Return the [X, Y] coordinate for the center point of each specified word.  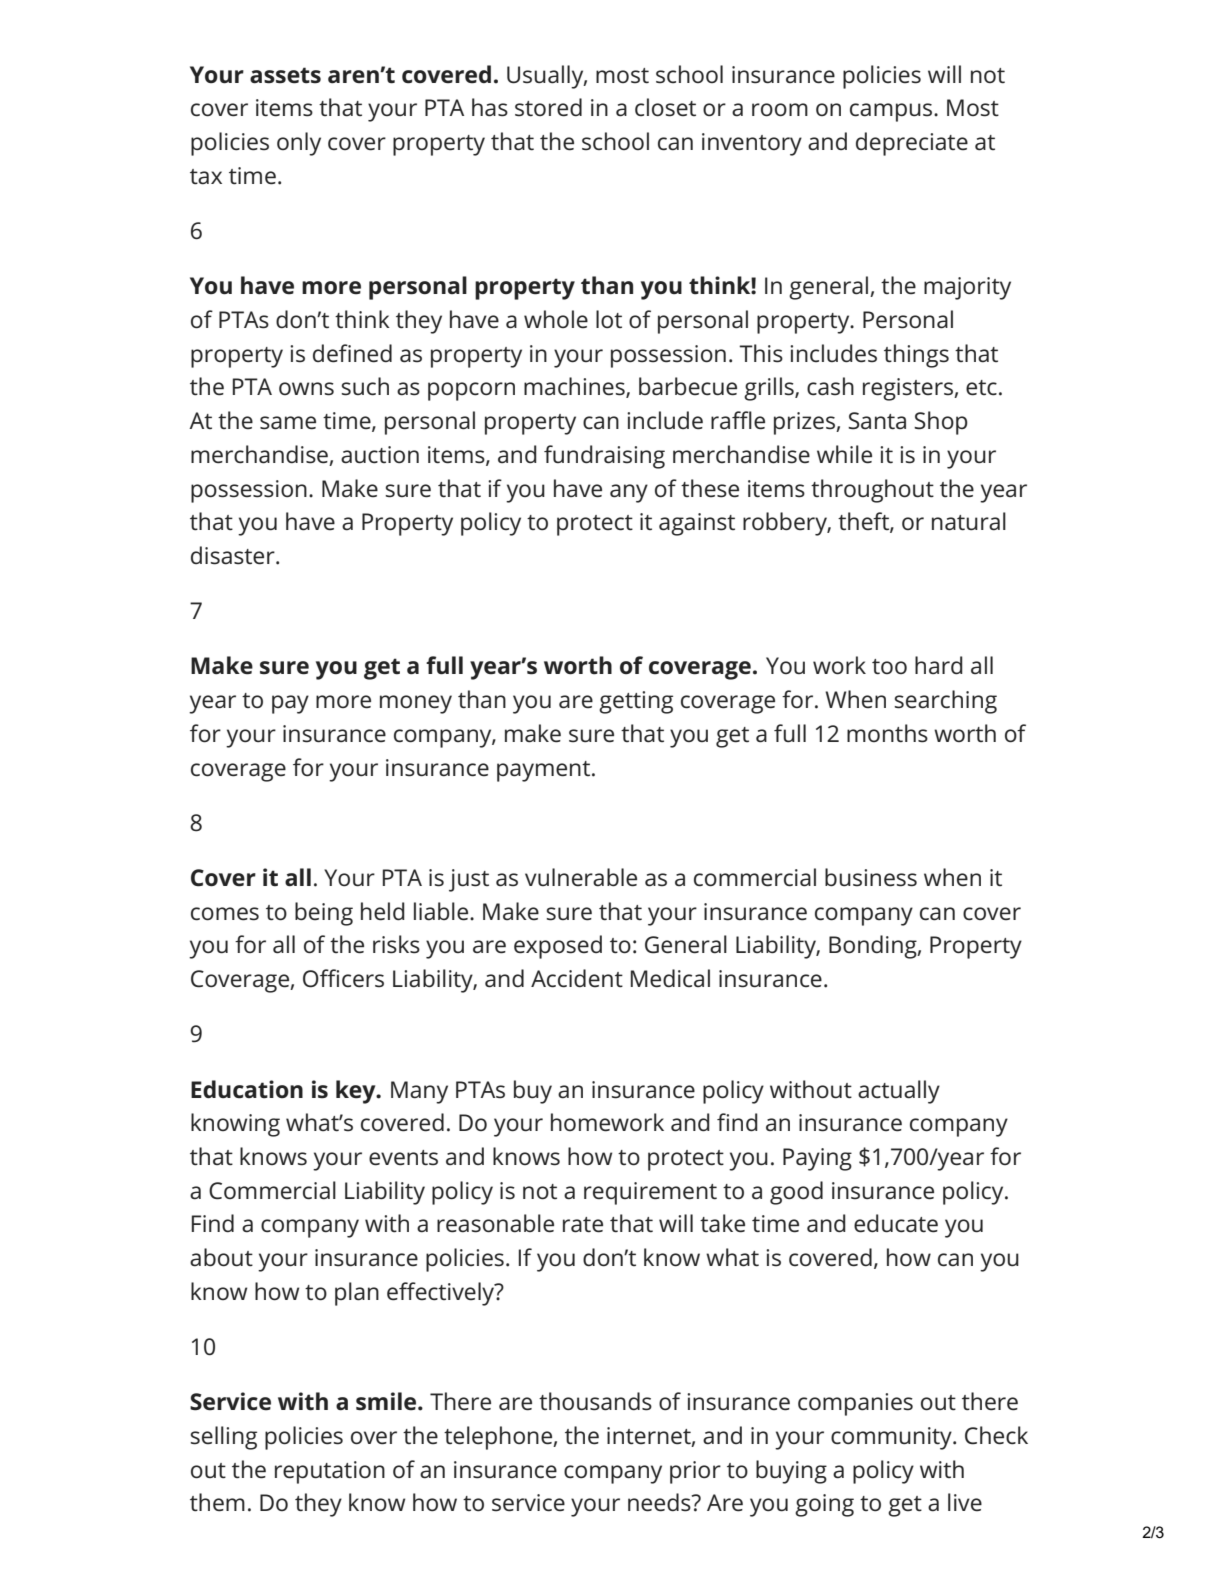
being [324, 914]
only [299, 144]
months [887, 733]
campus [892, 112]
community [892, 1438]
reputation [330, 1472]
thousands [595, 1401]
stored [548, 107]
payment [543, 771]
